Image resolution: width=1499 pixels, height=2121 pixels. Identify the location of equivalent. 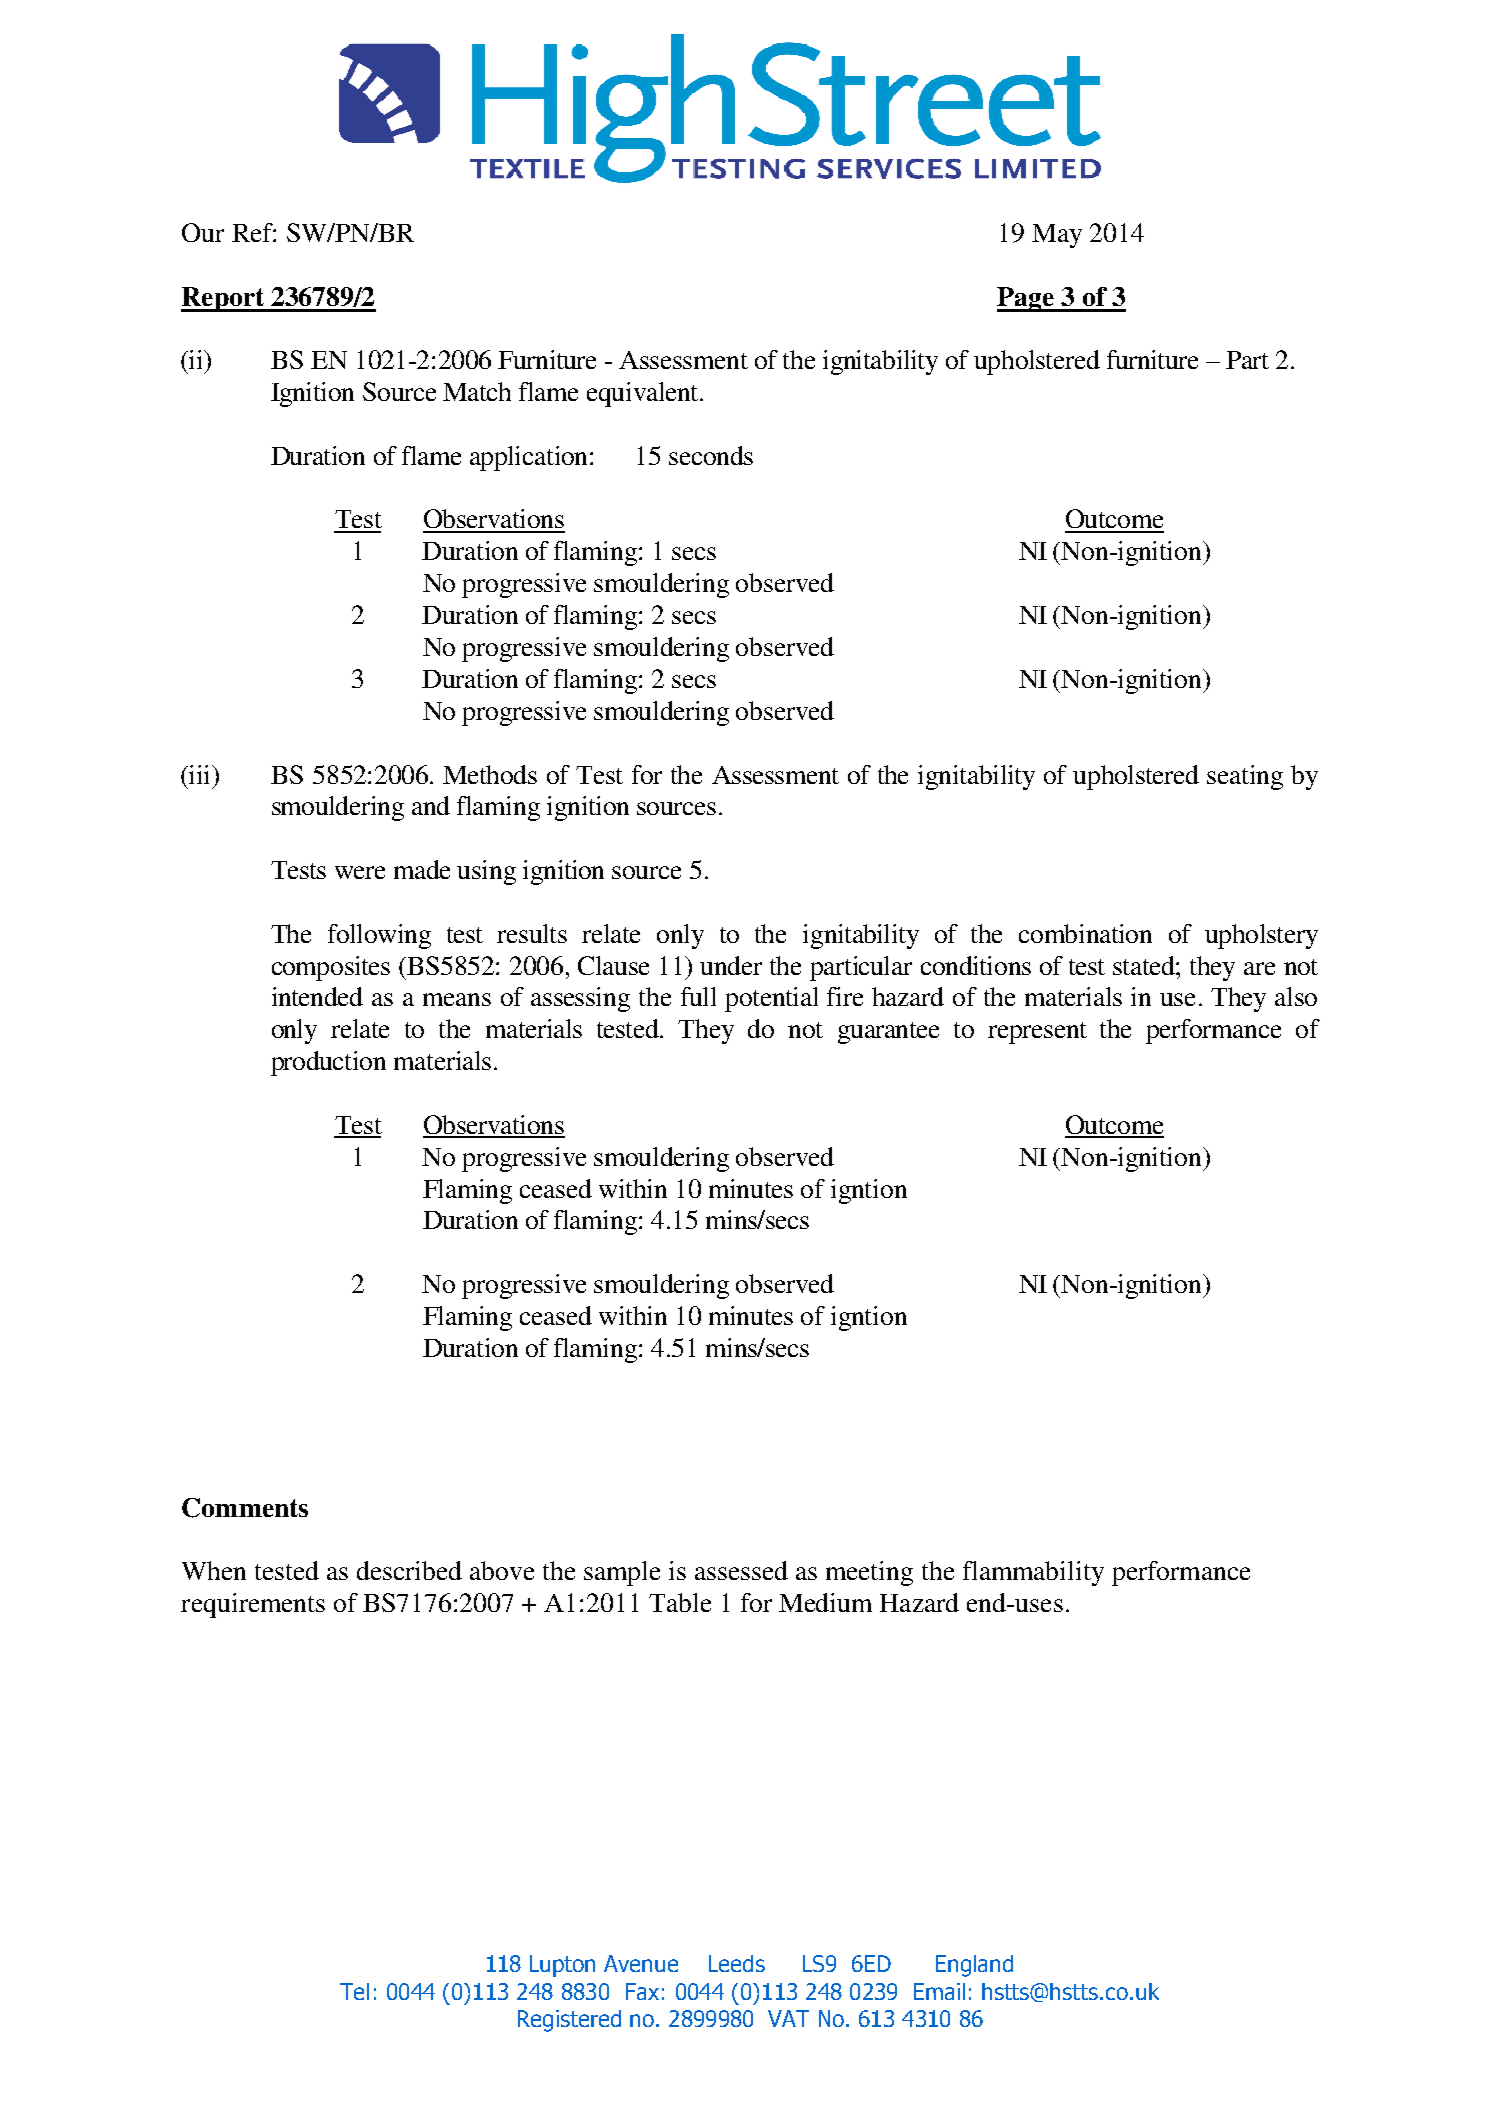
(644, 394).
